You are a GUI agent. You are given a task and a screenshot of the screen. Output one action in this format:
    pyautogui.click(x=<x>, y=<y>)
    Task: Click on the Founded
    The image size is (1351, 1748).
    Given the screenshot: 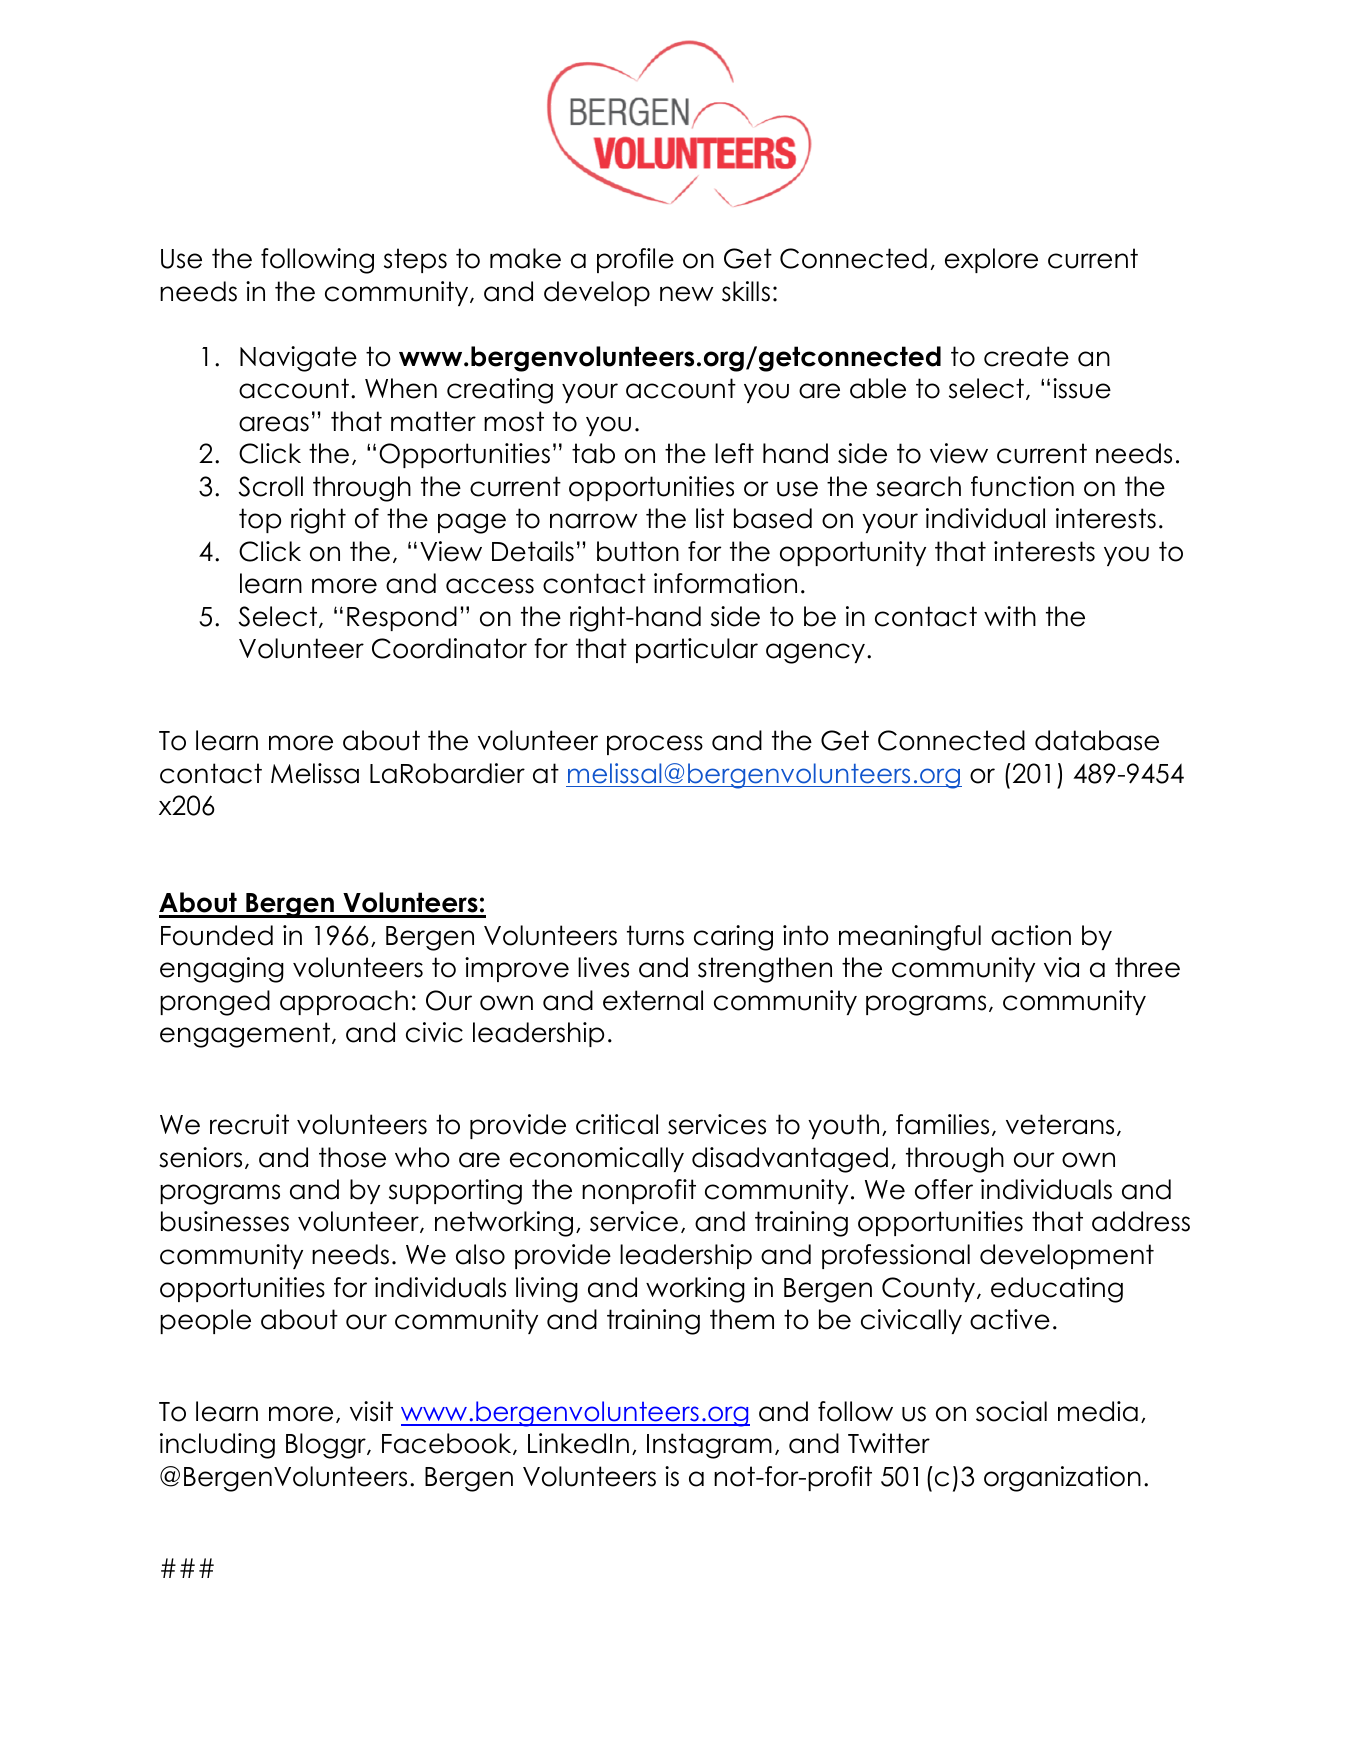 What is the action you would take?
    pyautogui.click(x=217, y=935)
